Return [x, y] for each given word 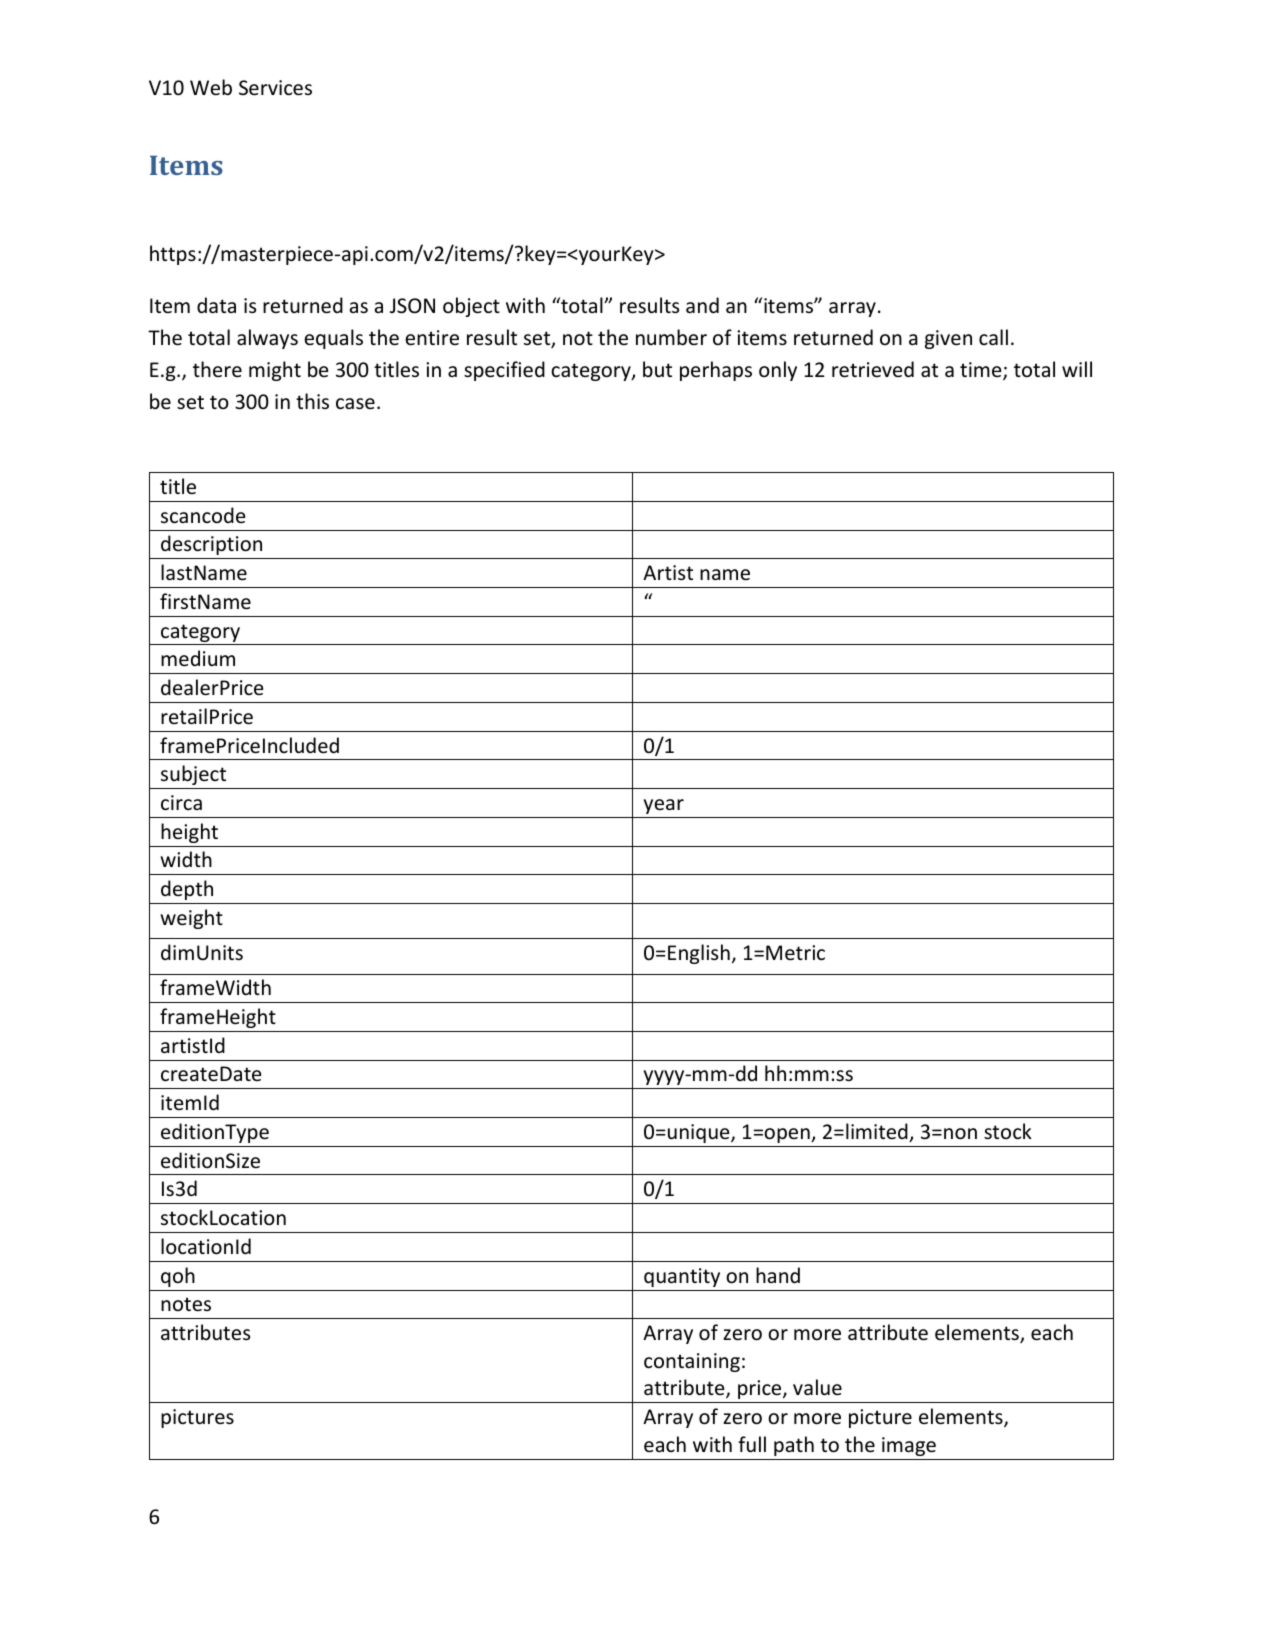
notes [186, 1304]
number [671, 337]
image [909, 1446]
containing [692, 1362]
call [993, 337]
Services [275, 88]
